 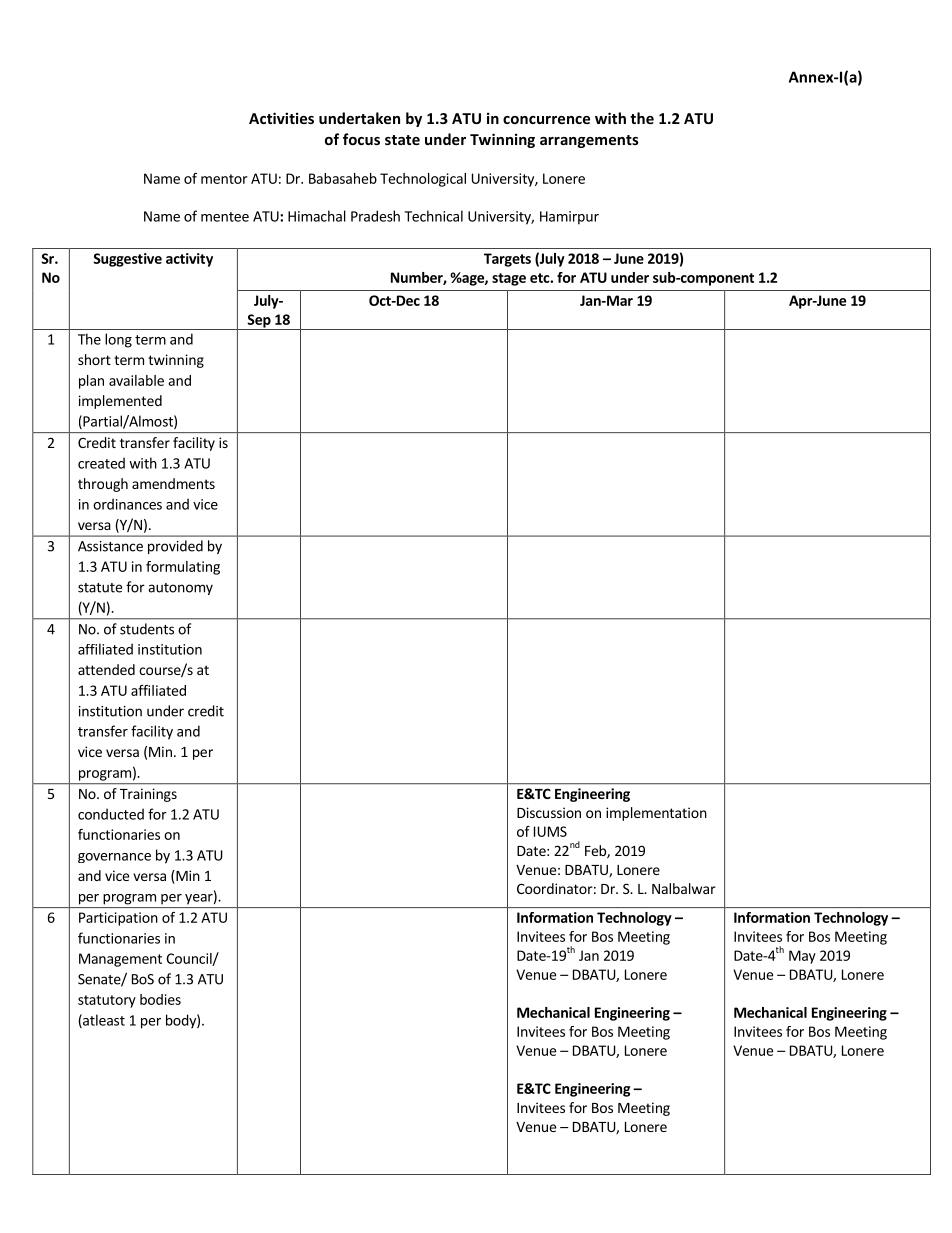 I want to click on implementation, so click(x=656, y=814).
